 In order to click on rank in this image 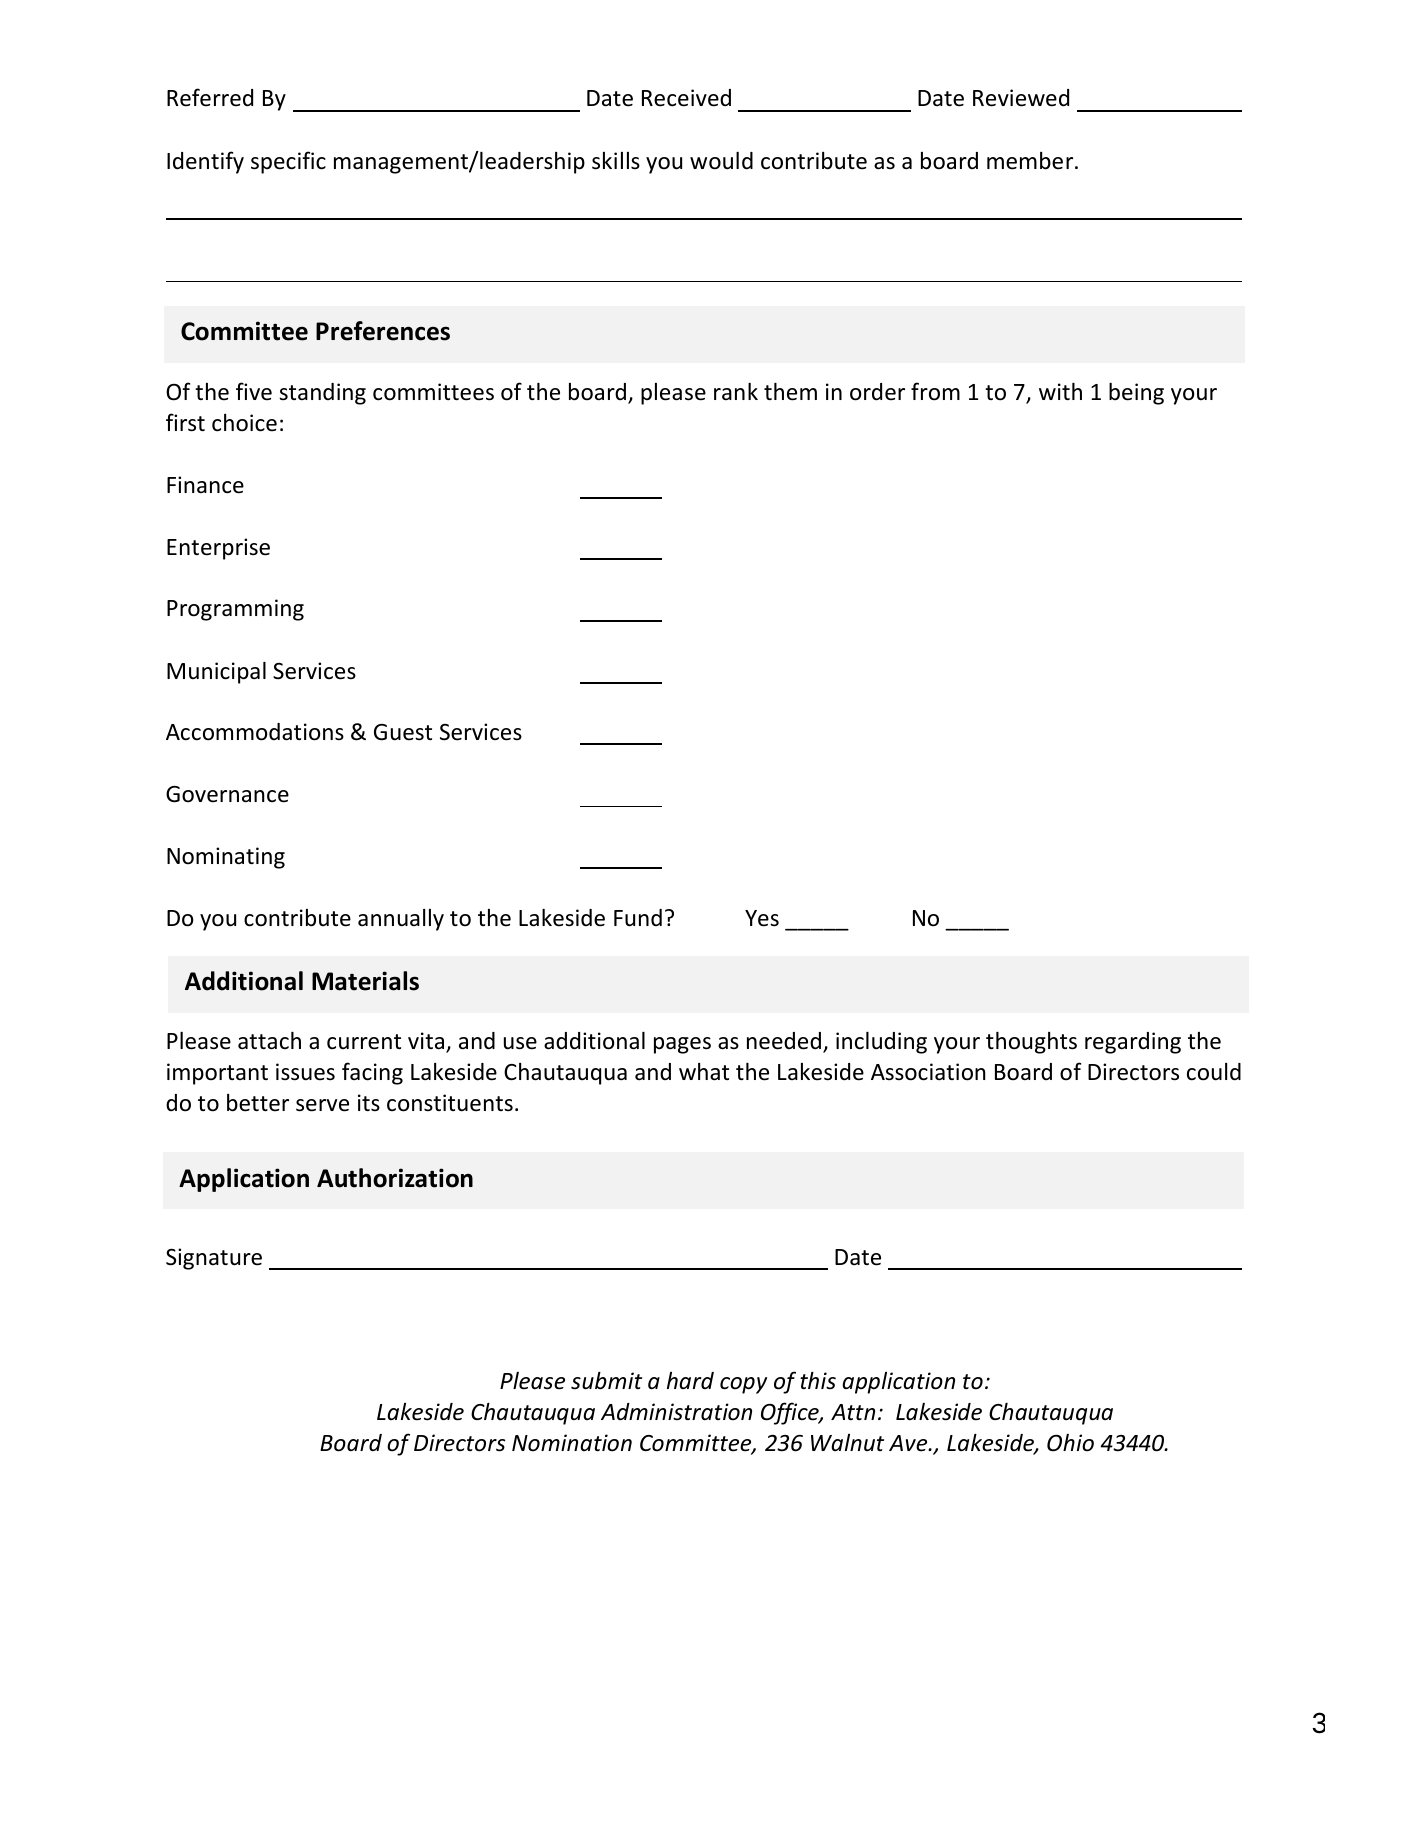, I will do `click(736, 391)`.
